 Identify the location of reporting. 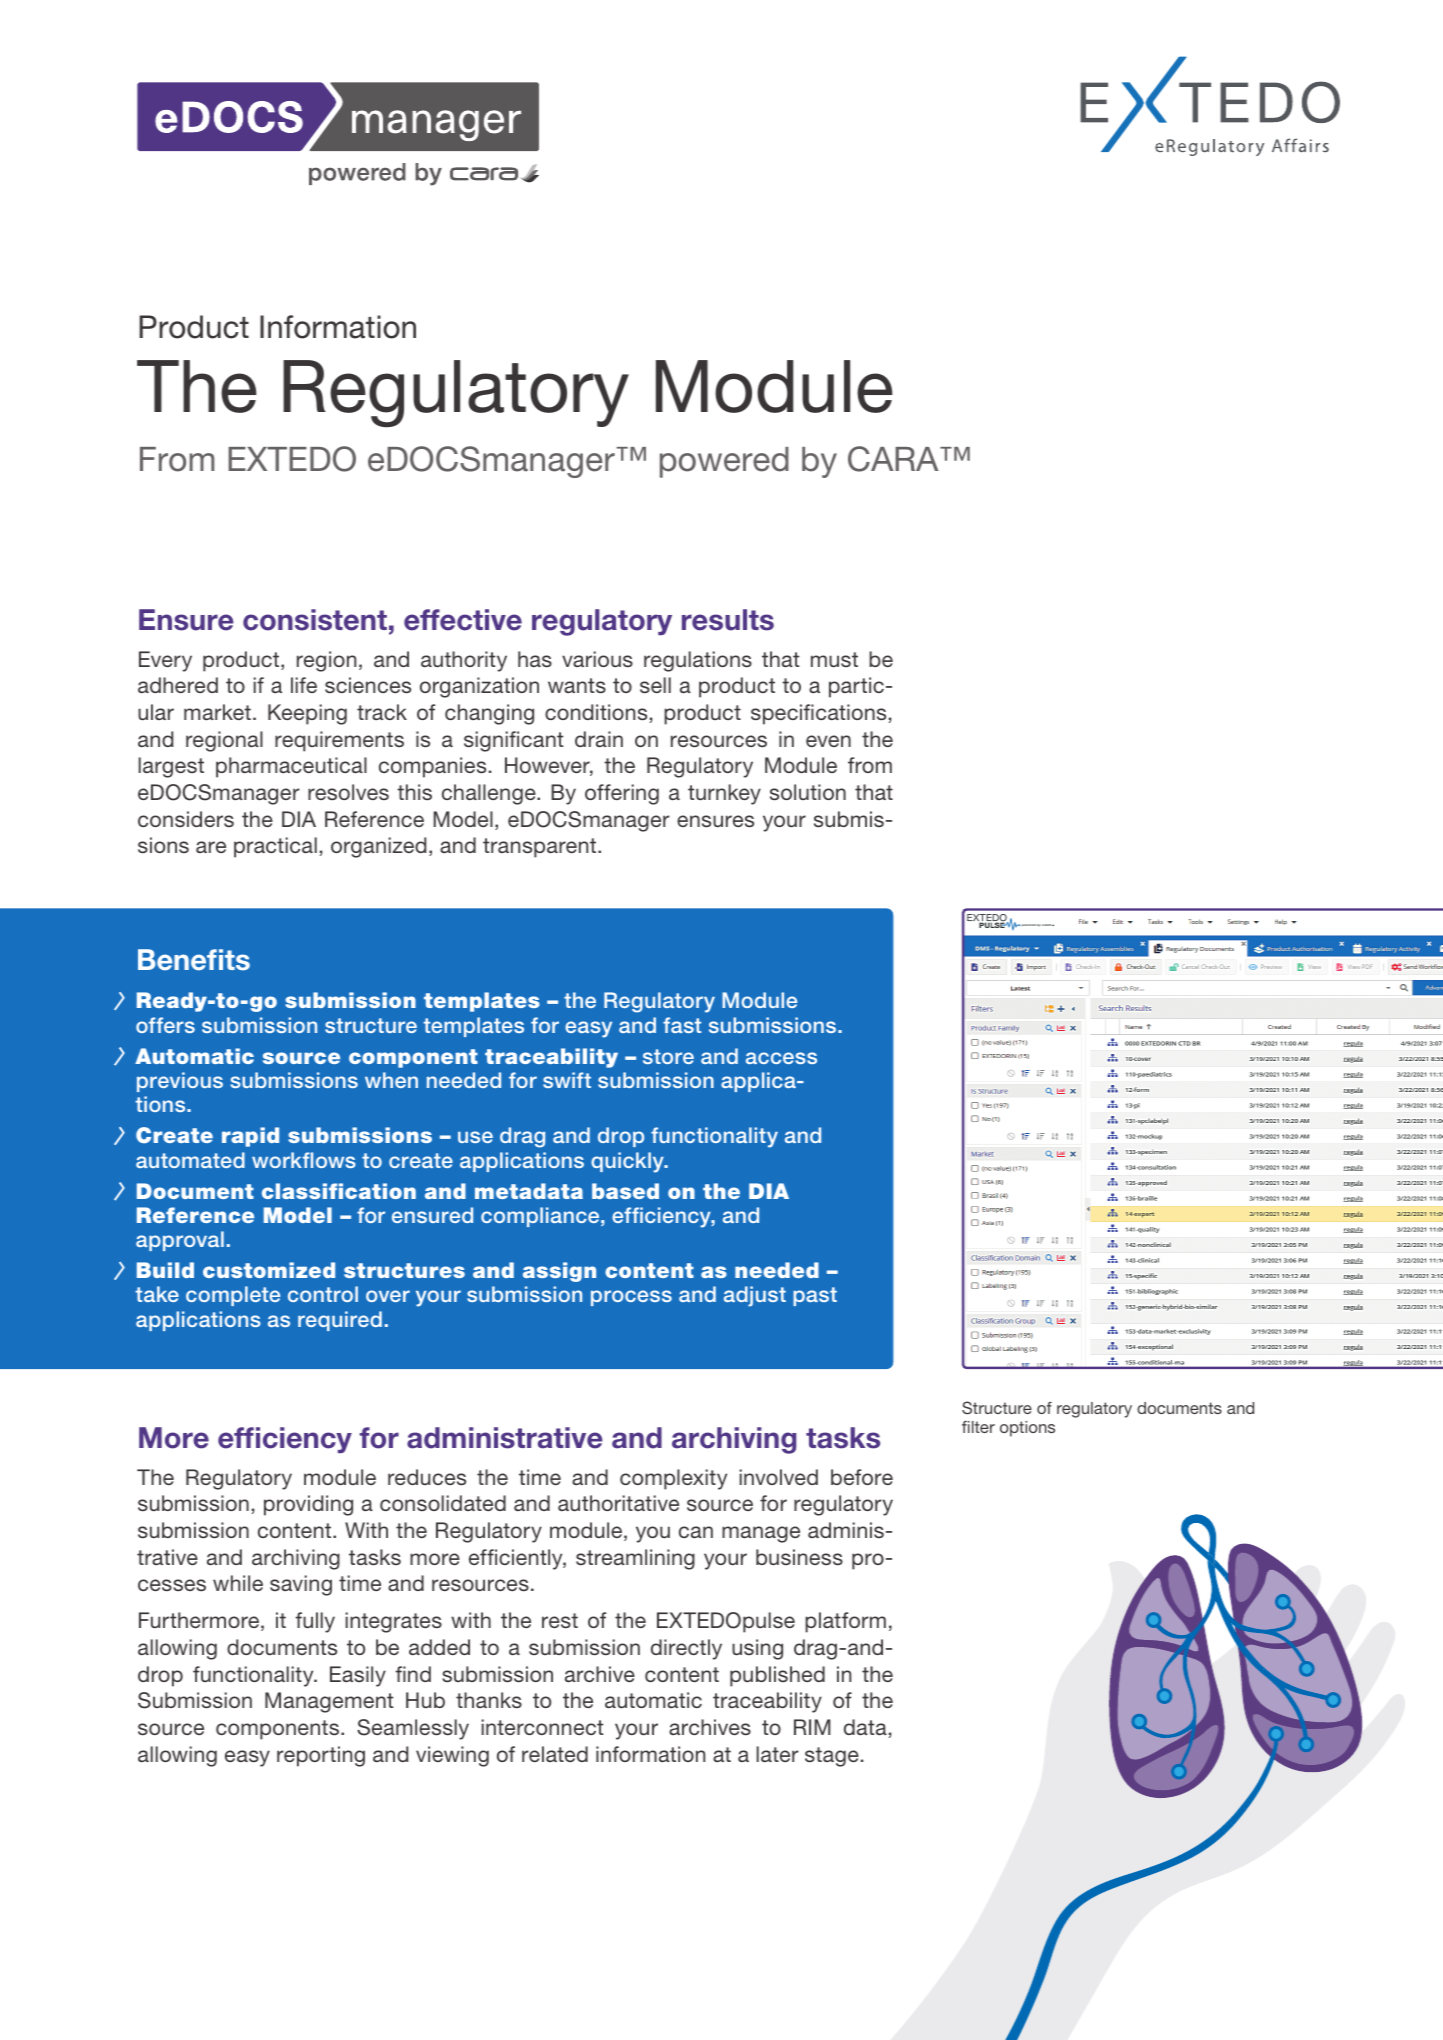
(321, 1756).
